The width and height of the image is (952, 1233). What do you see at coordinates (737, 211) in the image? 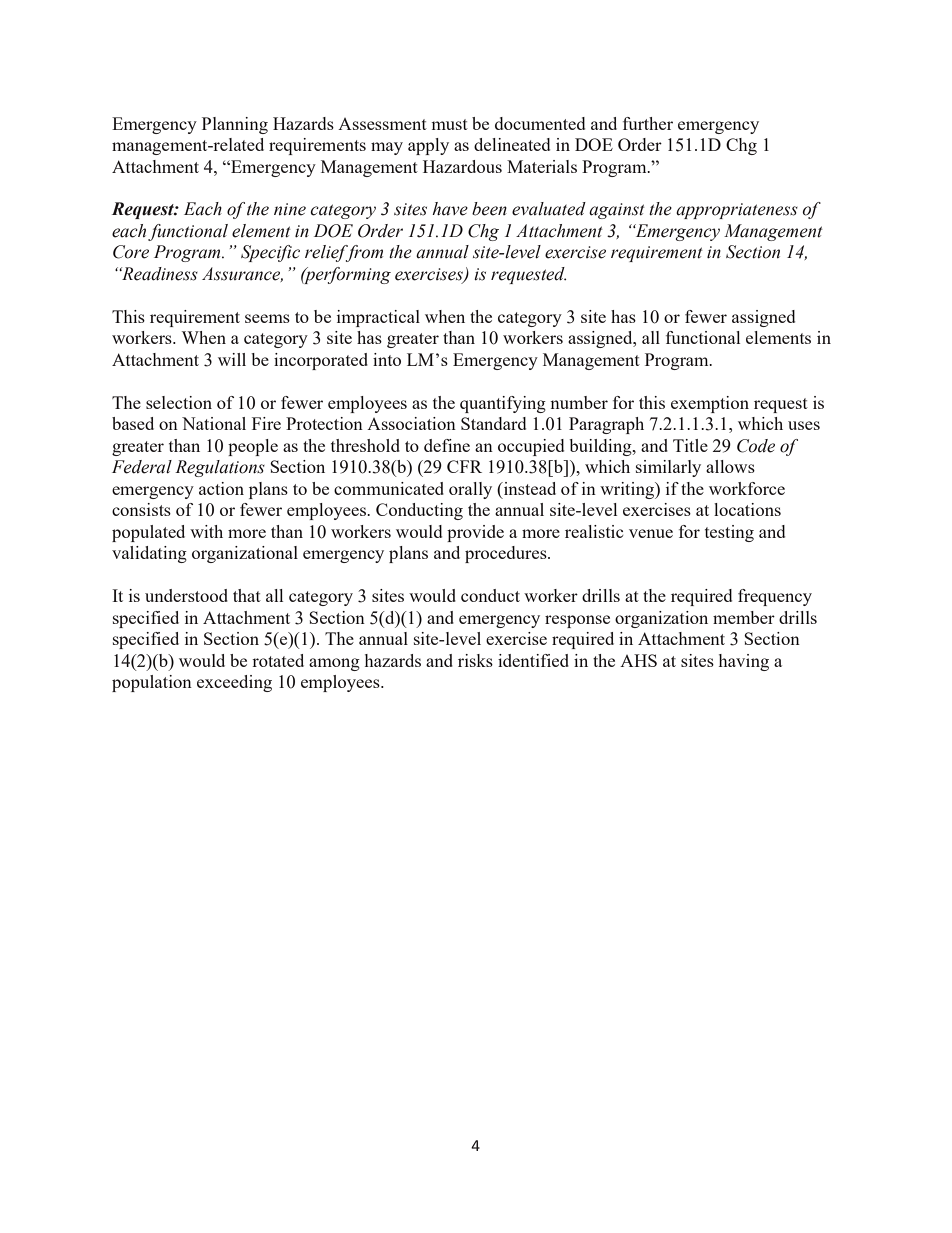
I see `appropriateness` at bounding box center [737, 211].
